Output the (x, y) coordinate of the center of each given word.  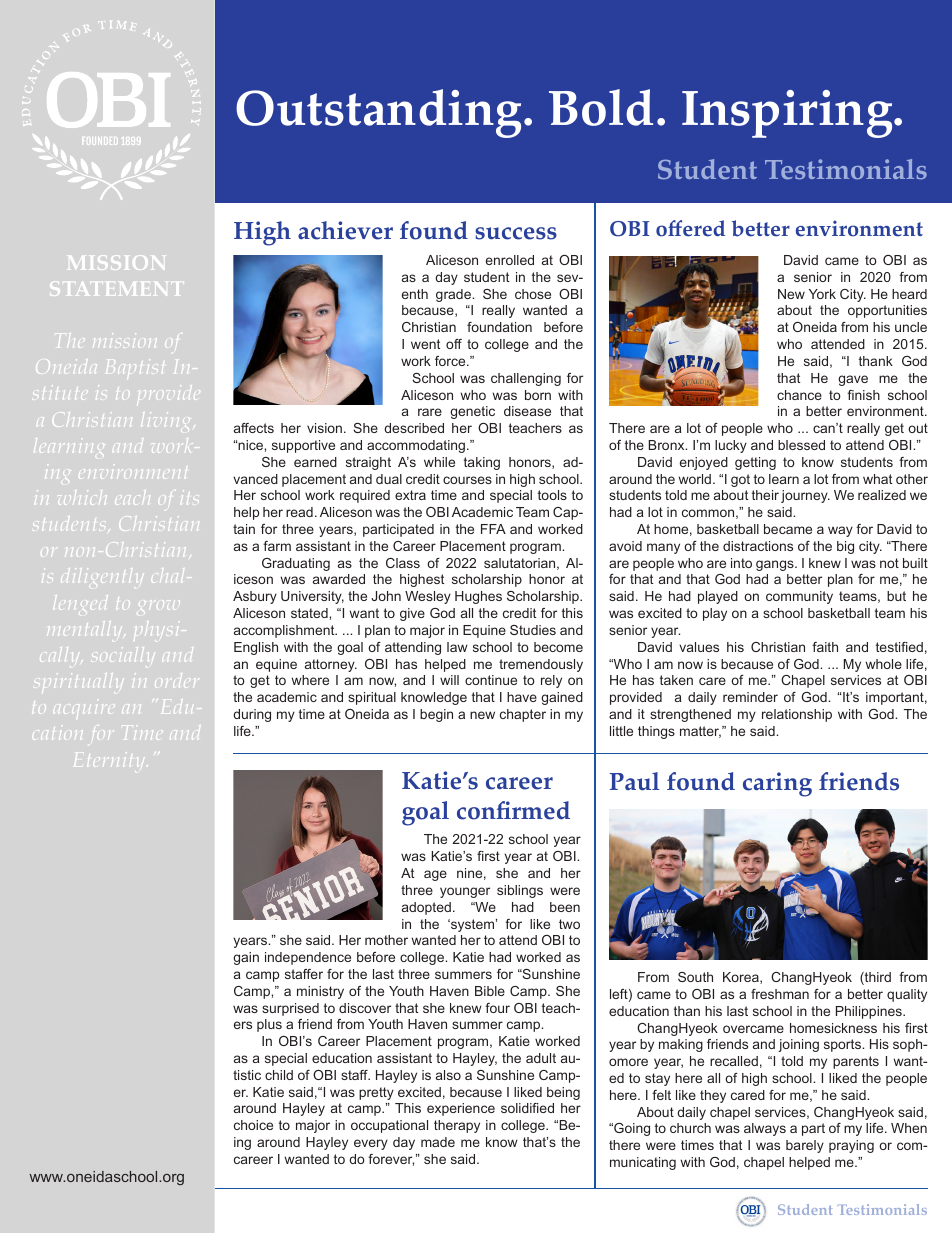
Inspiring (788, 114)
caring (777, 784)
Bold (601, 107)
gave (853, 380)
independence (308, 958)
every (371, 1144)
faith (825, 647)
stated (310, 613)
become (558, 647)
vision (324, 428)
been (565, 907)
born (538, 395)
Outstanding (378, 113)
